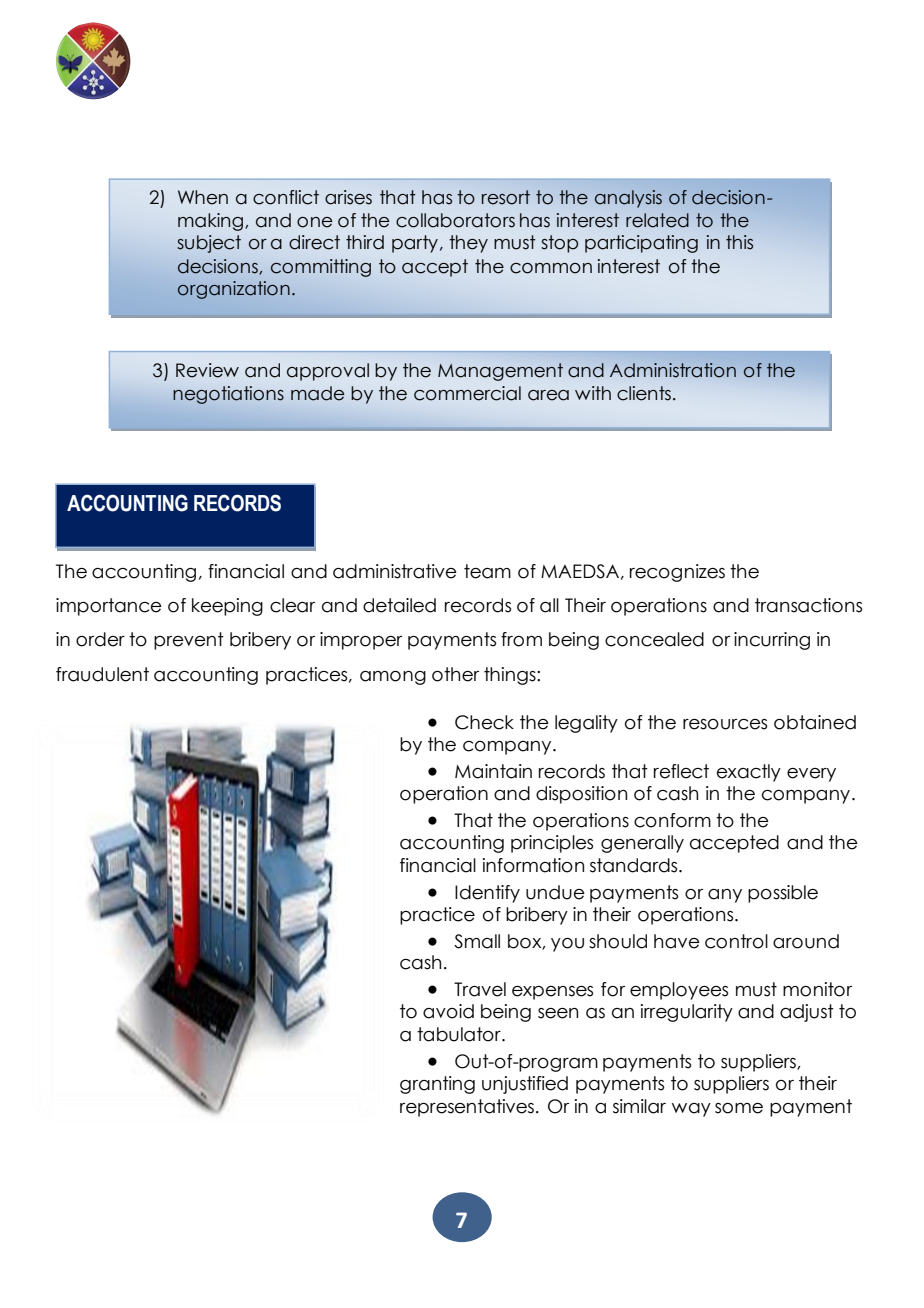  I want to click on representatives, so click(467, 1108).
